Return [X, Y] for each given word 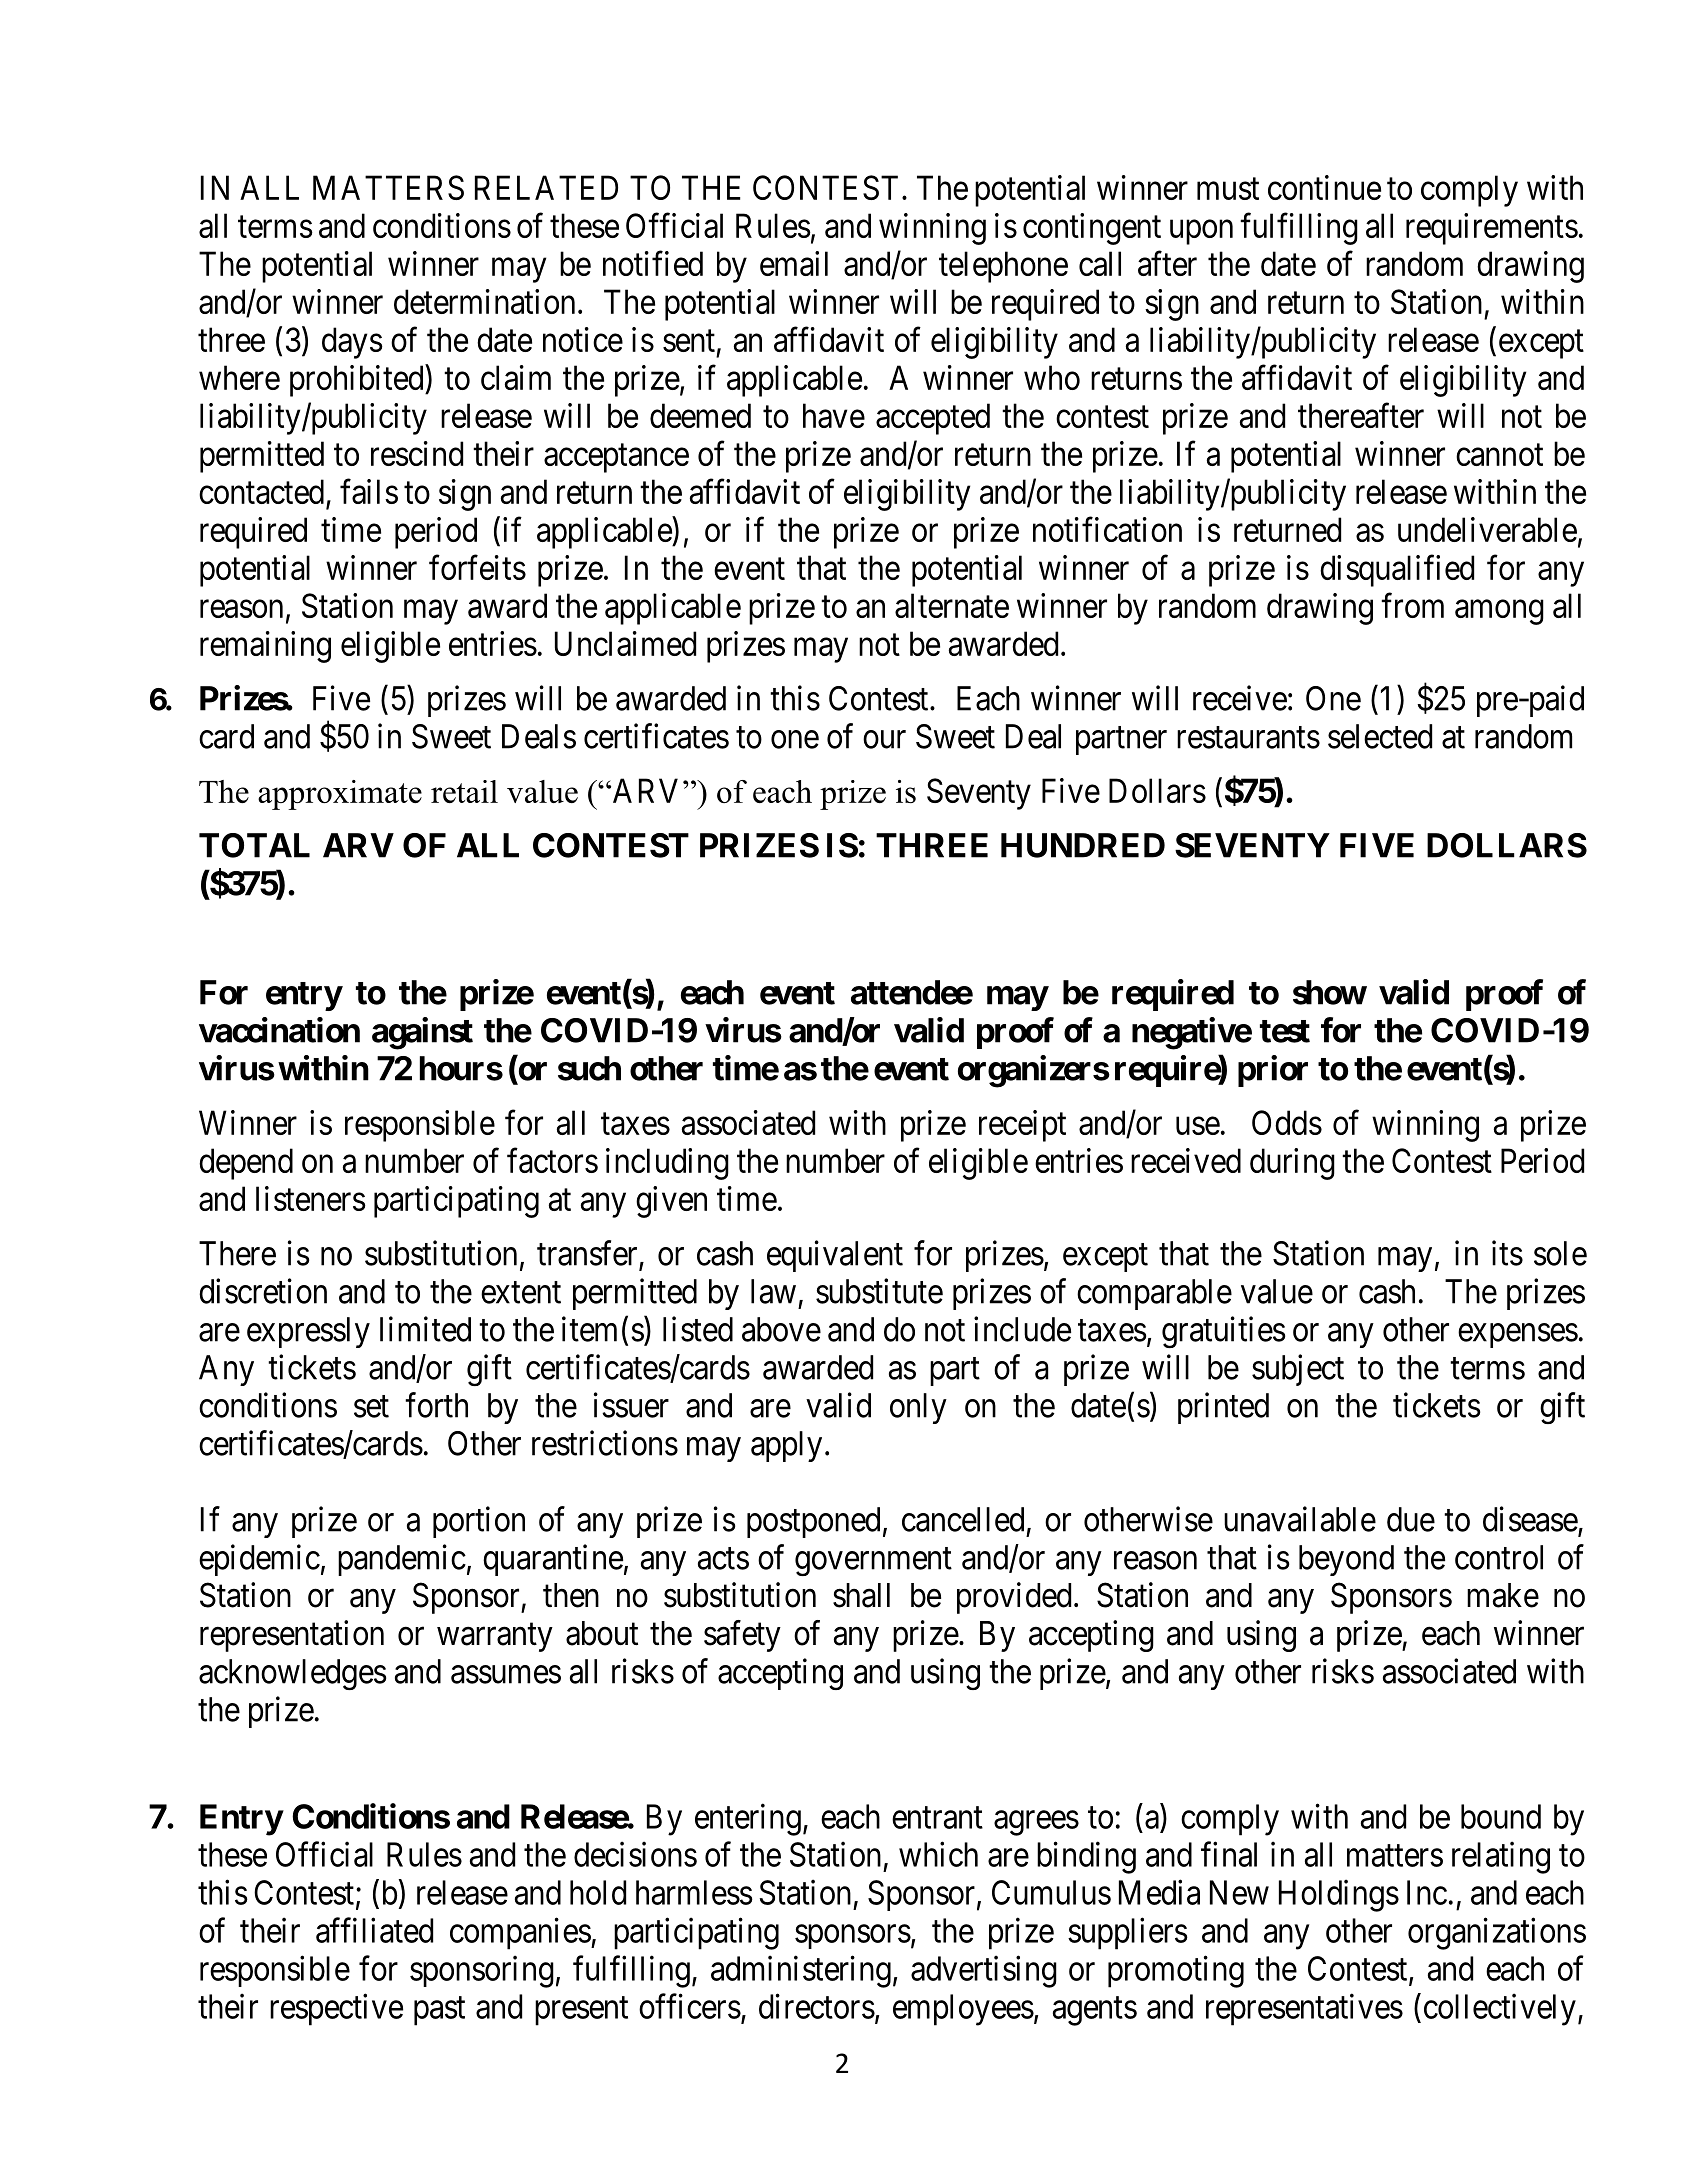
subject [1298, 1370]
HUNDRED [1083, 845]
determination [484, 301]
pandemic [402, 1560]
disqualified [1397, 571]
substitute [879, 1291]
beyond [1346, 1560]
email [794, 263]
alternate [952, 605]
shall [861, 1595]
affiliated [374, 1930]
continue [1324, 187]
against [422, 1033]
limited [425, 1329]
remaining [265, 647]
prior [1273, 1071]
